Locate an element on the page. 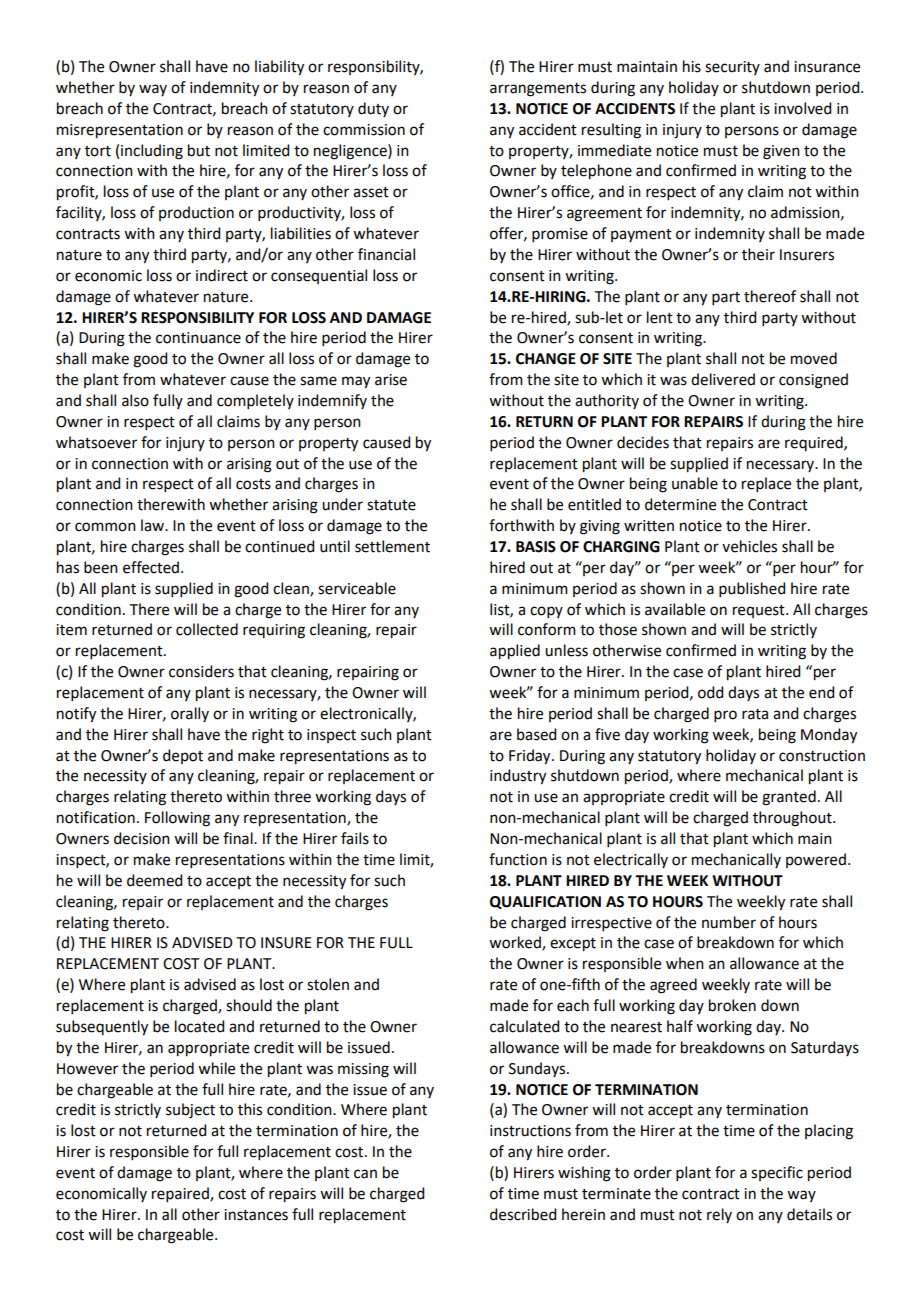  depot is located at coordinates (183, 756).
